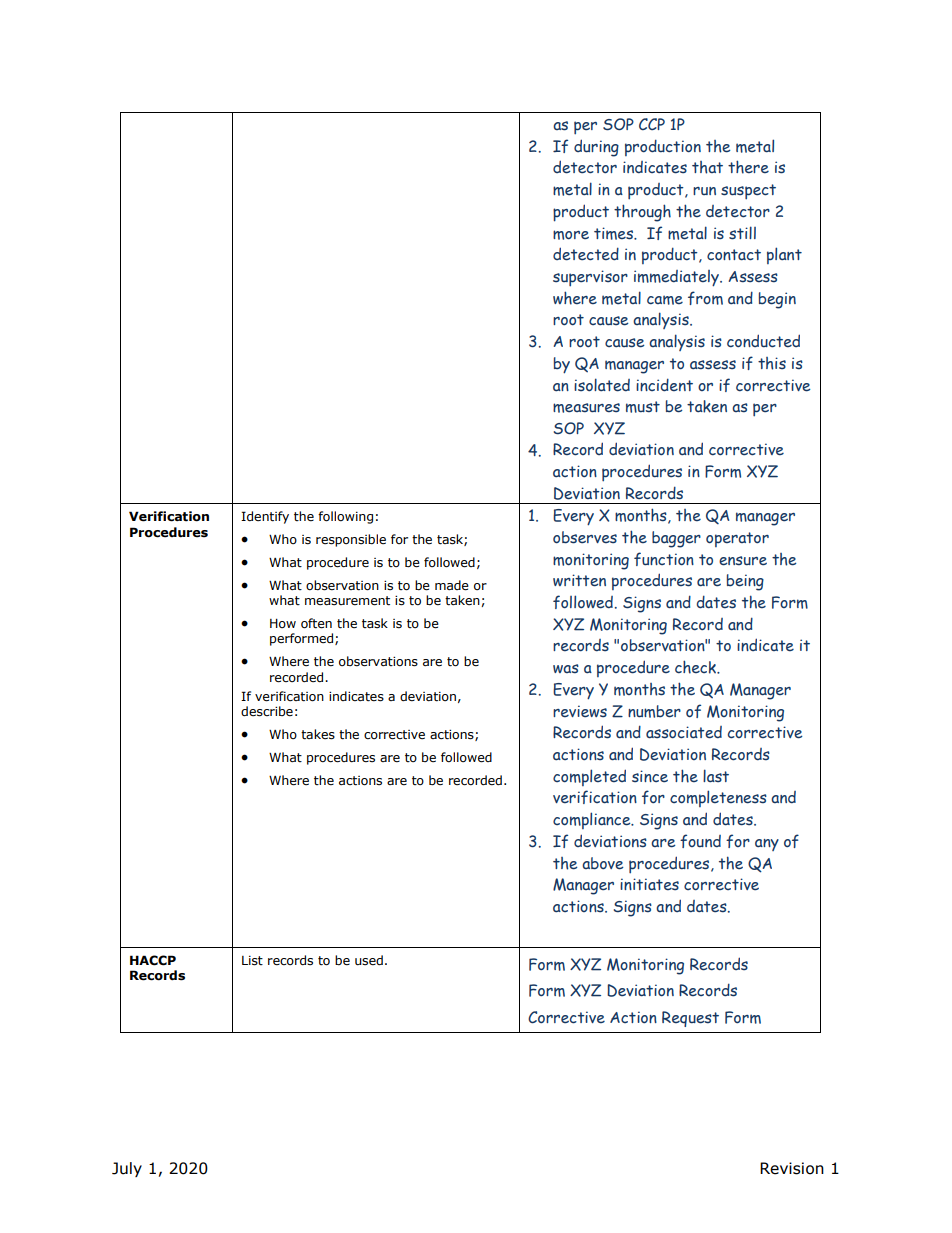  What do you see at coordinates (707, 167) in the image?
I see `that` at bounding box center [707, 167].
